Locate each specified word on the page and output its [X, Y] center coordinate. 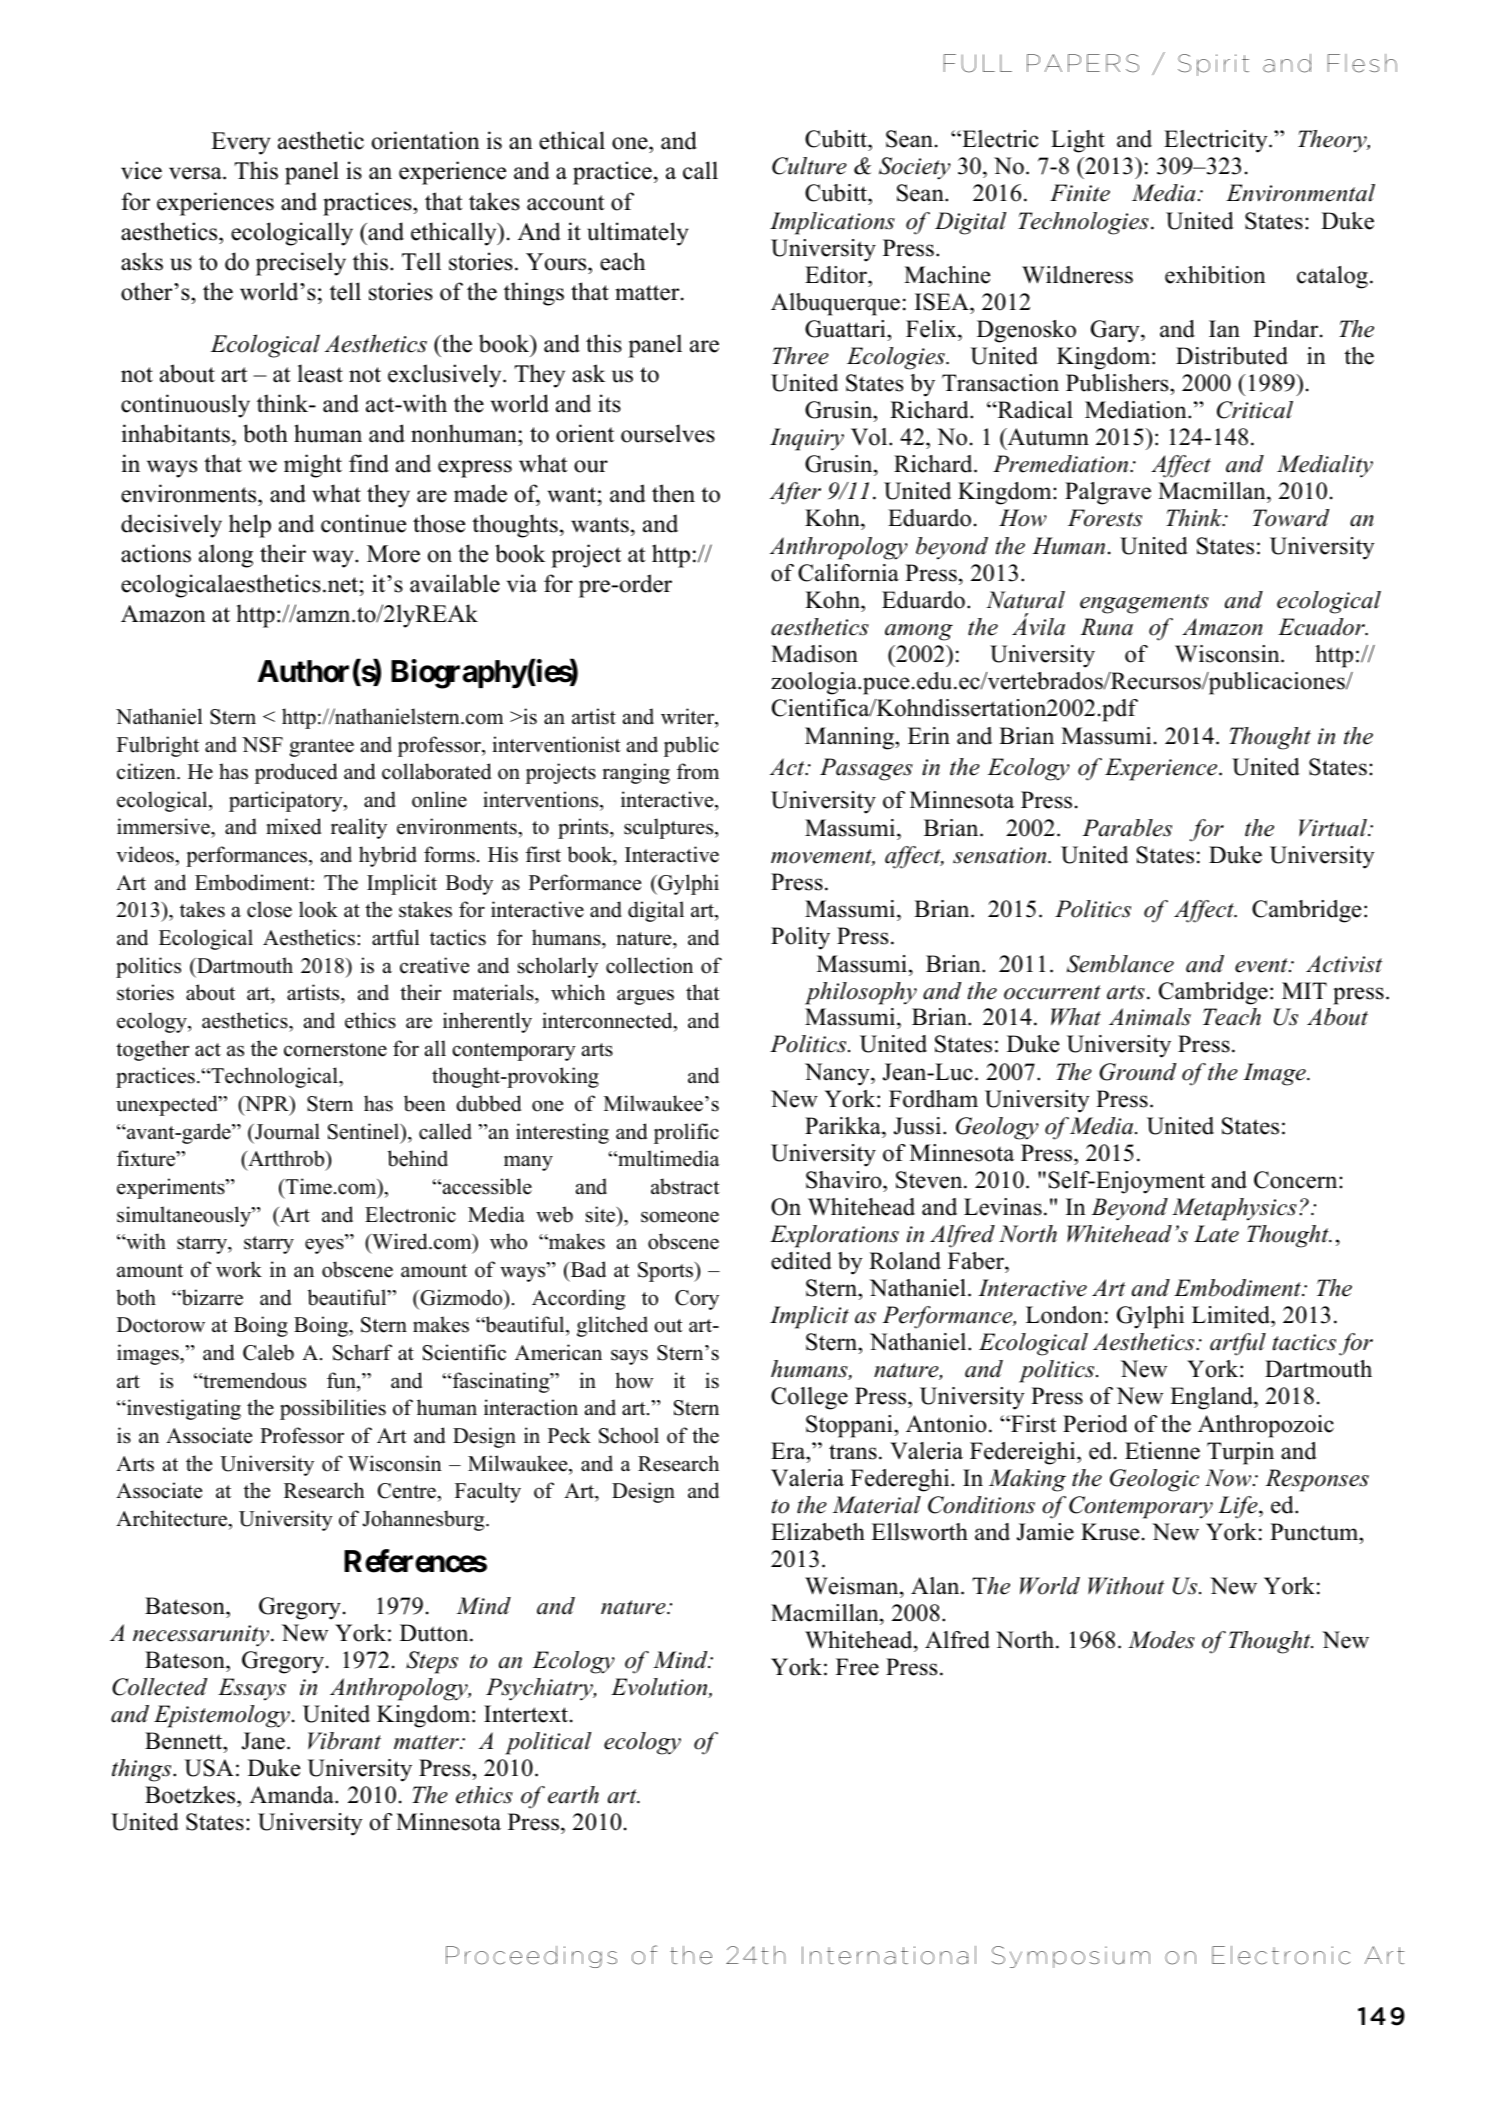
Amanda [293, 1795]
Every [241, 143]
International [889, 1955]
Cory [697, 1300]
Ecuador [1322, 627]
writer [689, 717]
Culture [809, 166]
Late [1216, 1234]
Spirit [1213, 65]
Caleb [268, 1352]
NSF [262, 745]
